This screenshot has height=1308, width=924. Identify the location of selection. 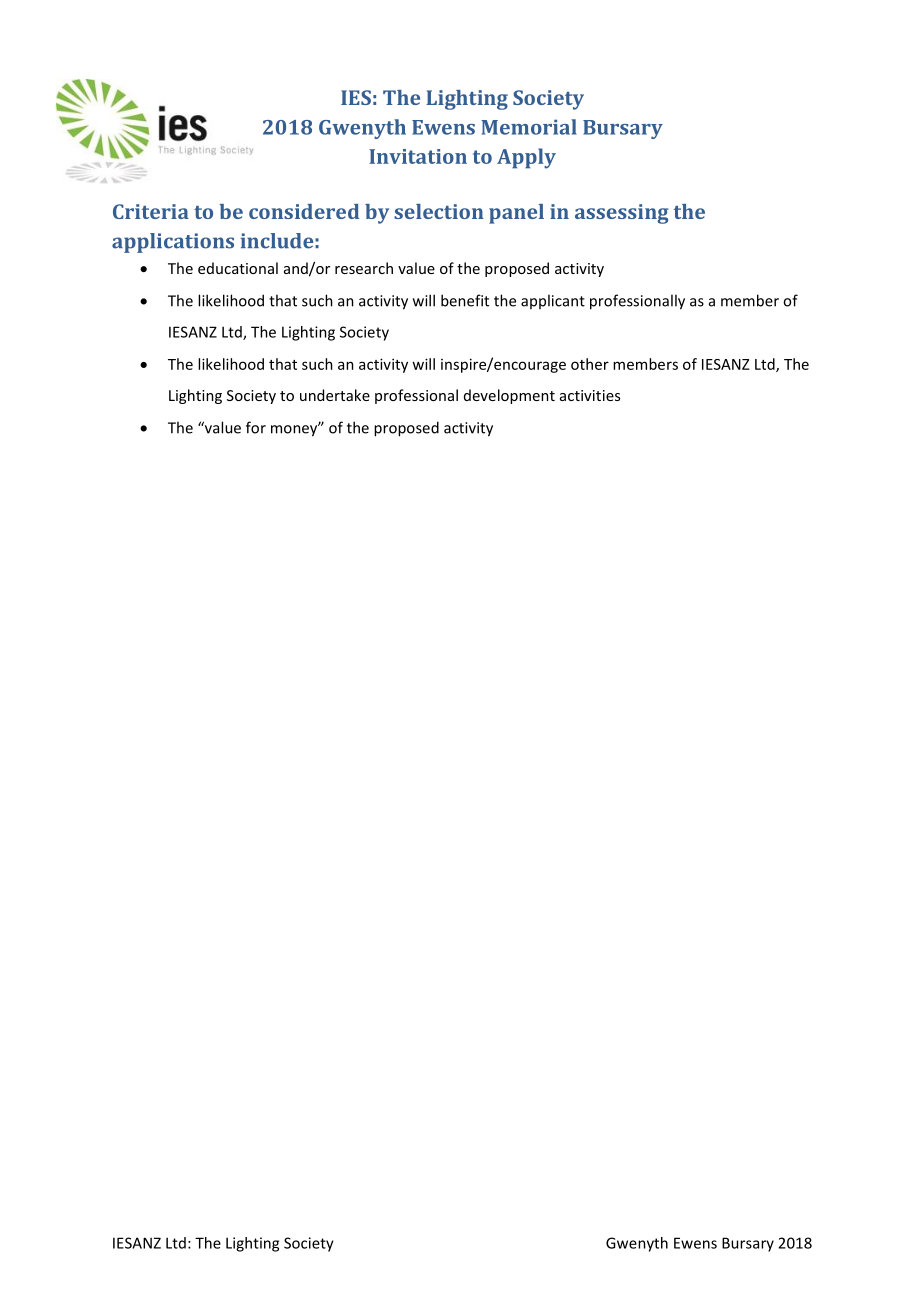
(439, 211).
